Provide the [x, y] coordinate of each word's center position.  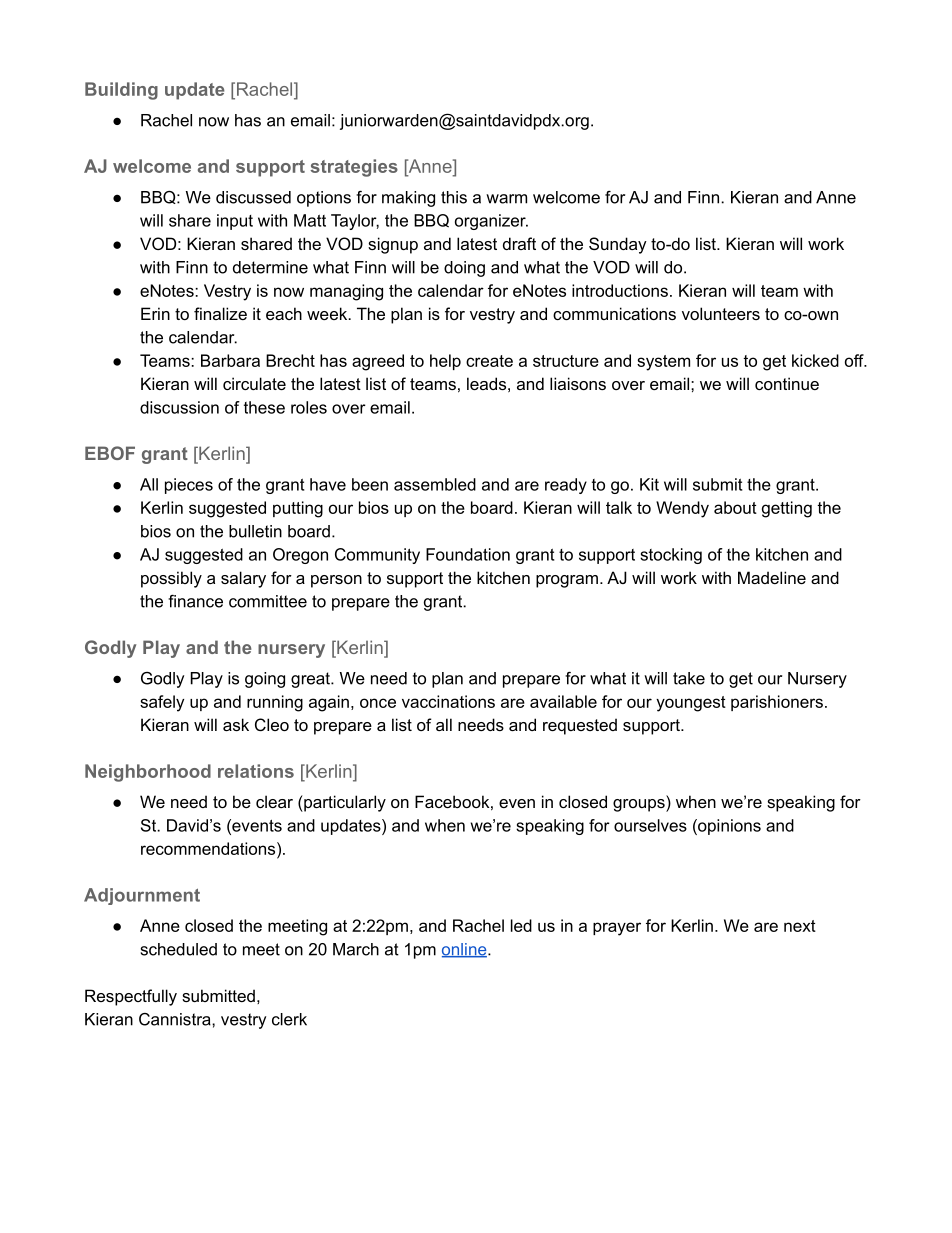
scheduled [179, 949]
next [800, 926]
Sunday [618, 245]
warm [506, 199]
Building [121, 91]
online [465, 950]
